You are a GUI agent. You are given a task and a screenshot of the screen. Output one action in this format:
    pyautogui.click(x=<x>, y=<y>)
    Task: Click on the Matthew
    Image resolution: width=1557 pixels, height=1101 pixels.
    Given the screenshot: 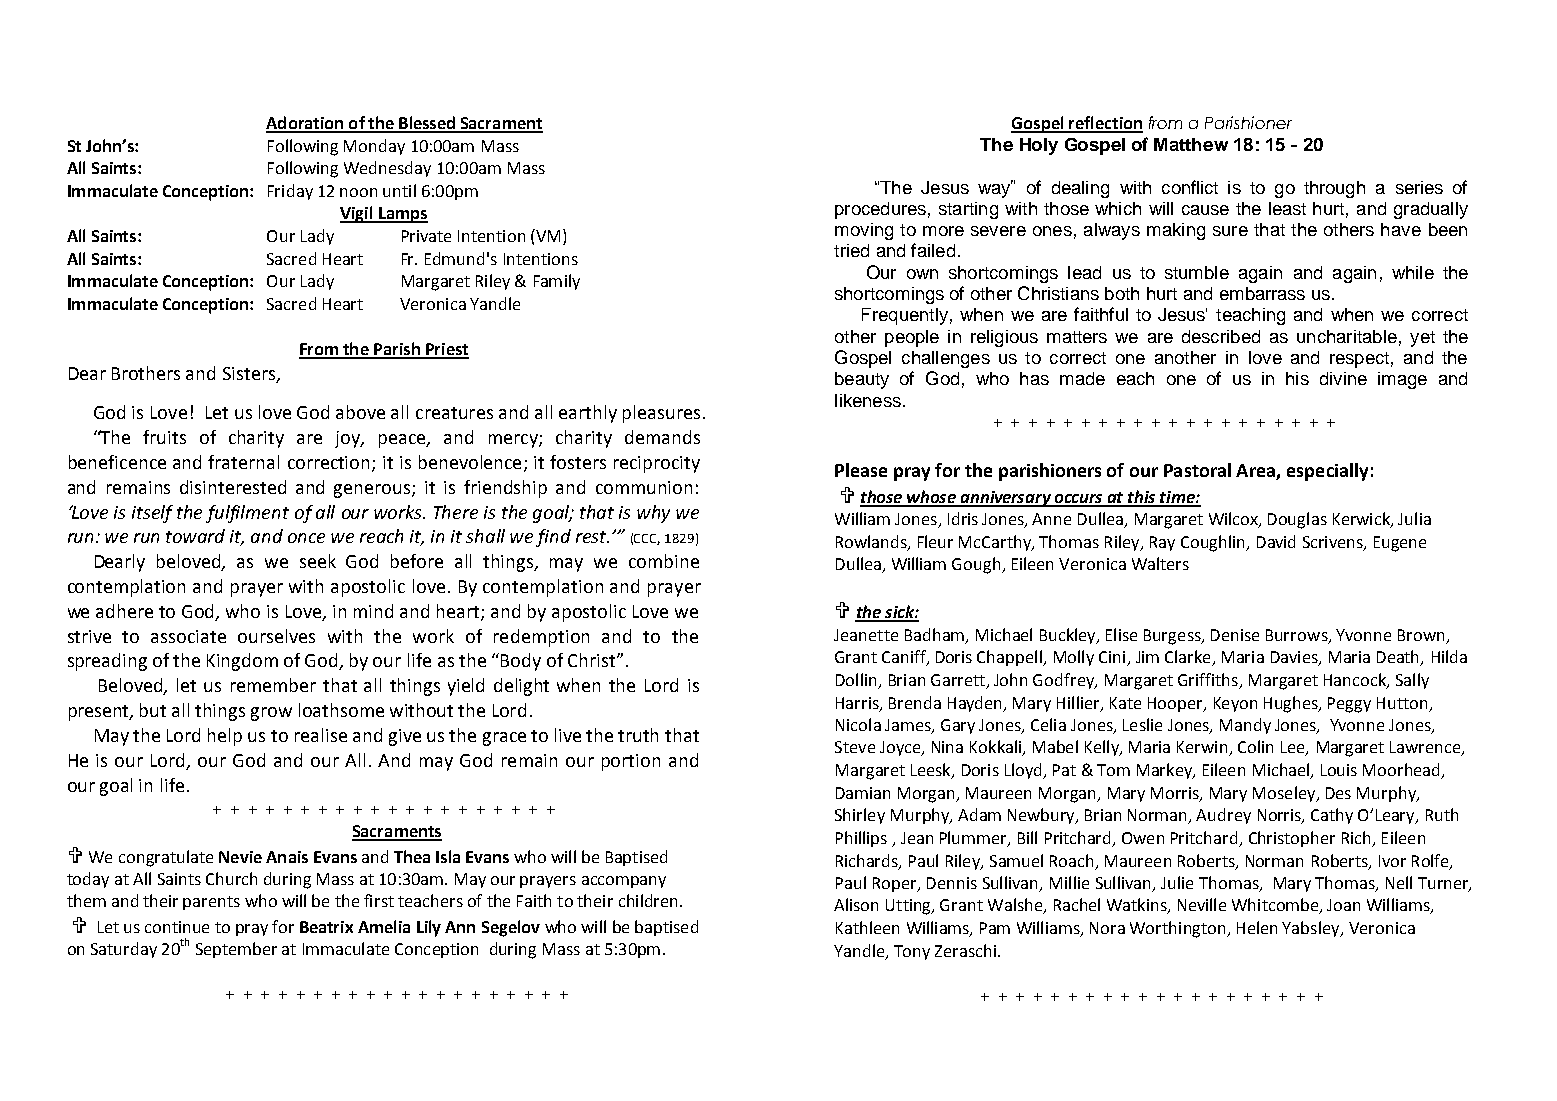 What is the action you would take?
    pyautogui.click(x=1191, y=144)
